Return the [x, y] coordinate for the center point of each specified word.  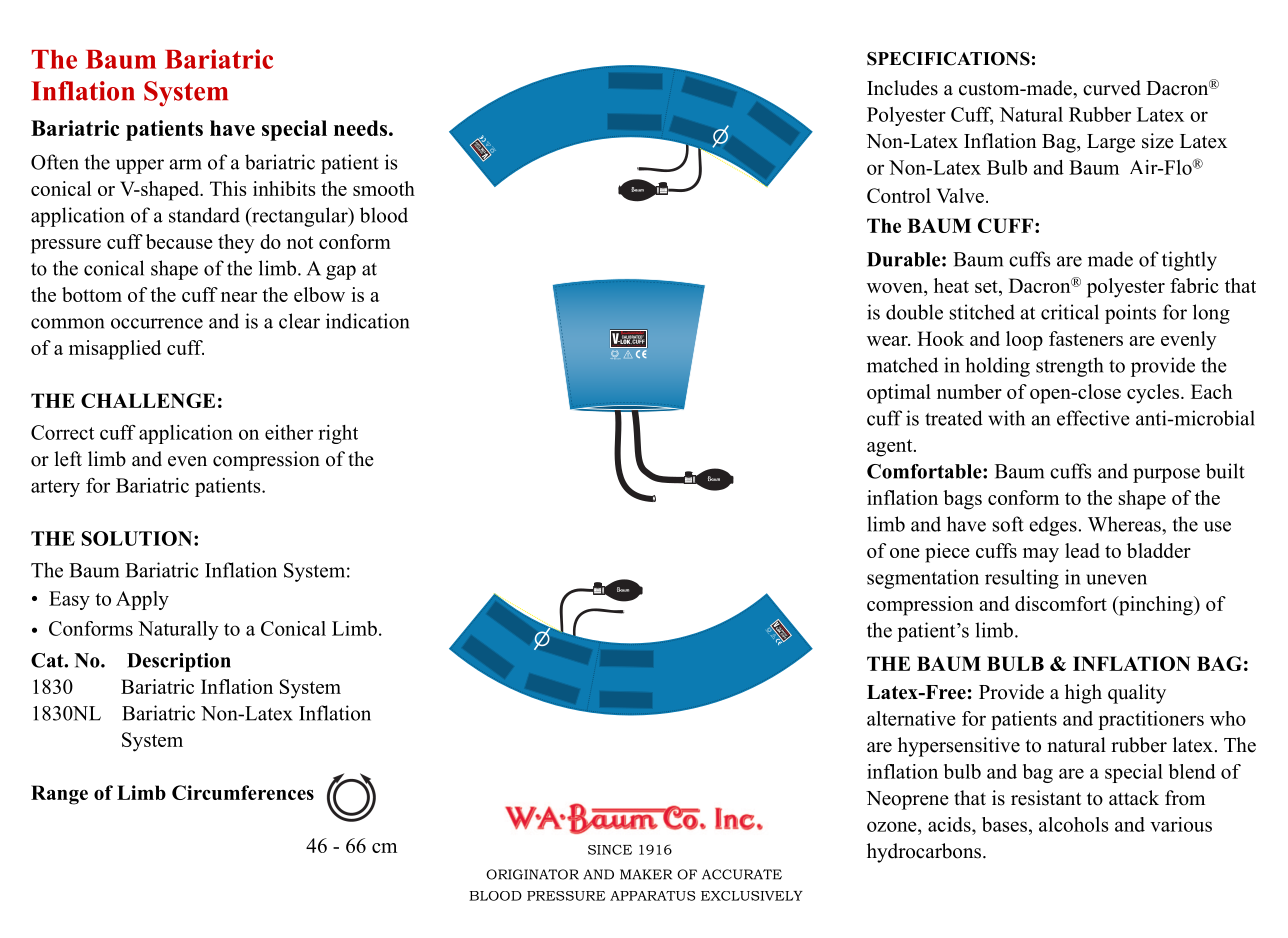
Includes [902, 88]
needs [362, 128]
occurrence [157, 323]
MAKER [646, 874]
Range [59, 795]
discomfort [1061, 603]
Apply [142, 600]
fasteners [1086, 338]
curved [1112, 88]
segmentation [923, 579]
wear [888, 341]
